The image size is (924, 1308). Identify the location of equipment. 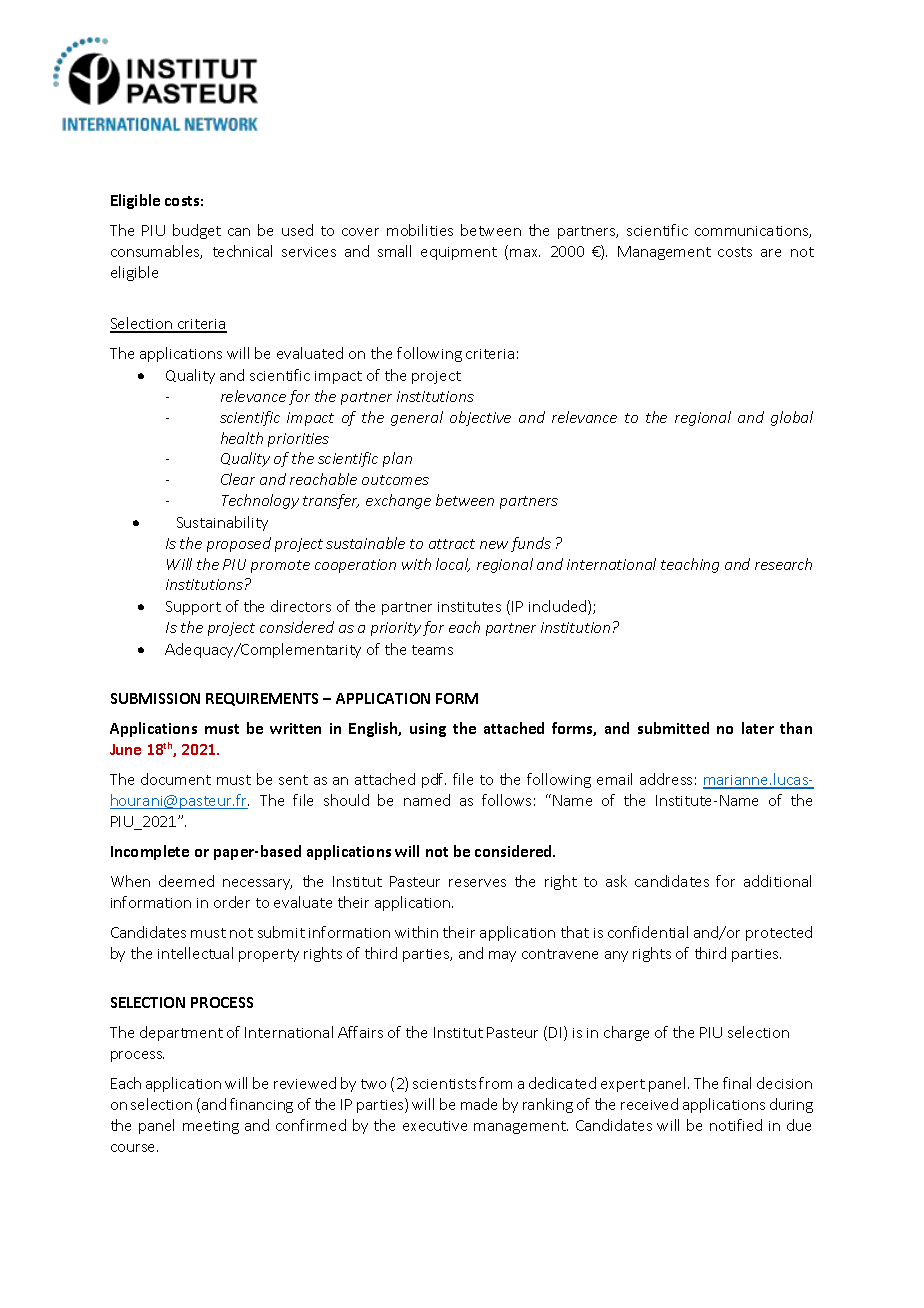
(459, 253).
